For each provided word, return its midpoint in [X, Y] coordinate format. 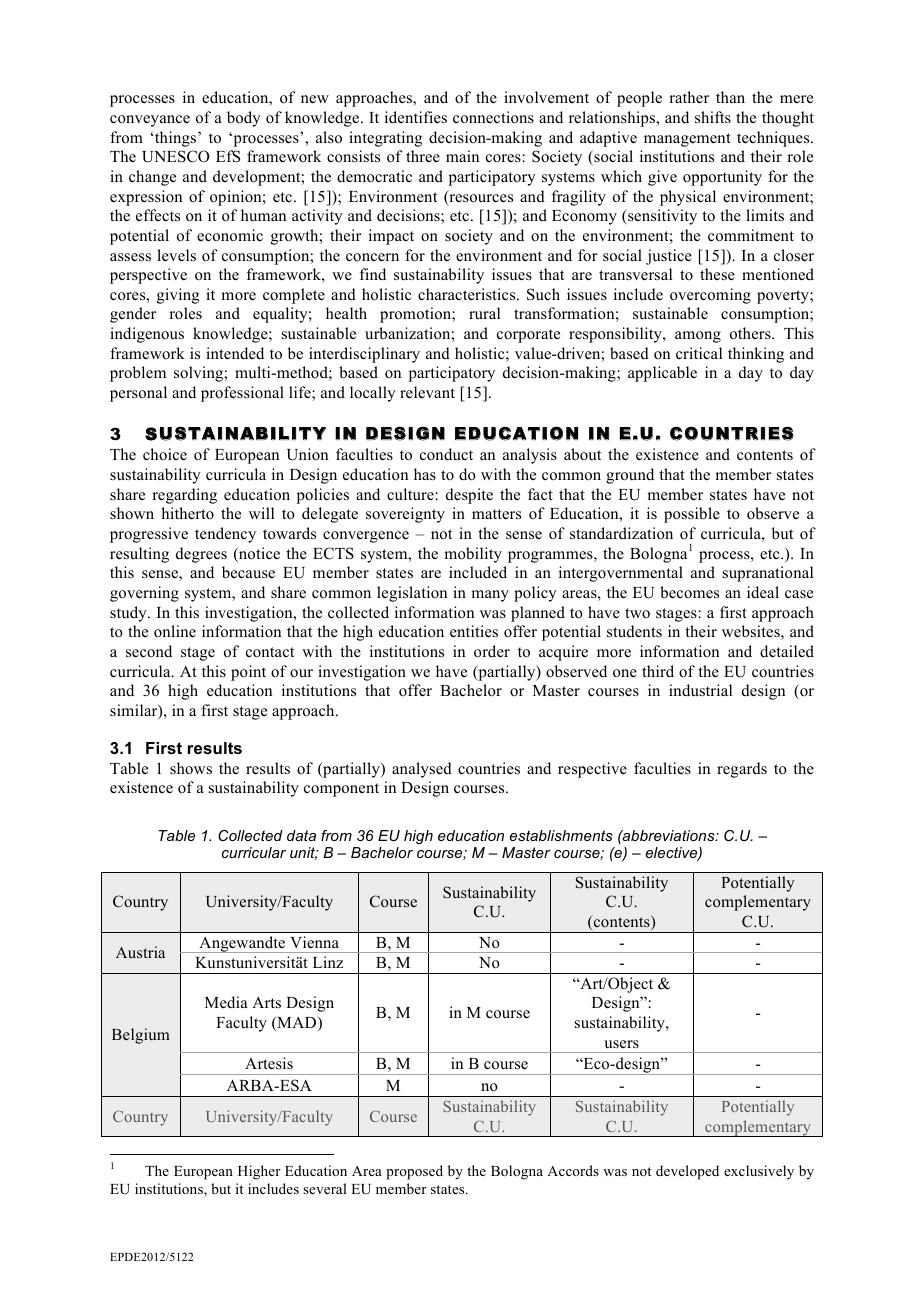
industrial [700, 690]
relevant [427, 392]
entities [474, 631]
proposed [414, 1172]
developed [687, 1172]
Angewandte [242, 944]
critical [699, 353]
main [462, 156]
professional [242, 394]
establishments [561, 835]
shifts [713, 117]
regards [742, 770]
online [175, 631]
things [177, 139]
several [325, 1188]
